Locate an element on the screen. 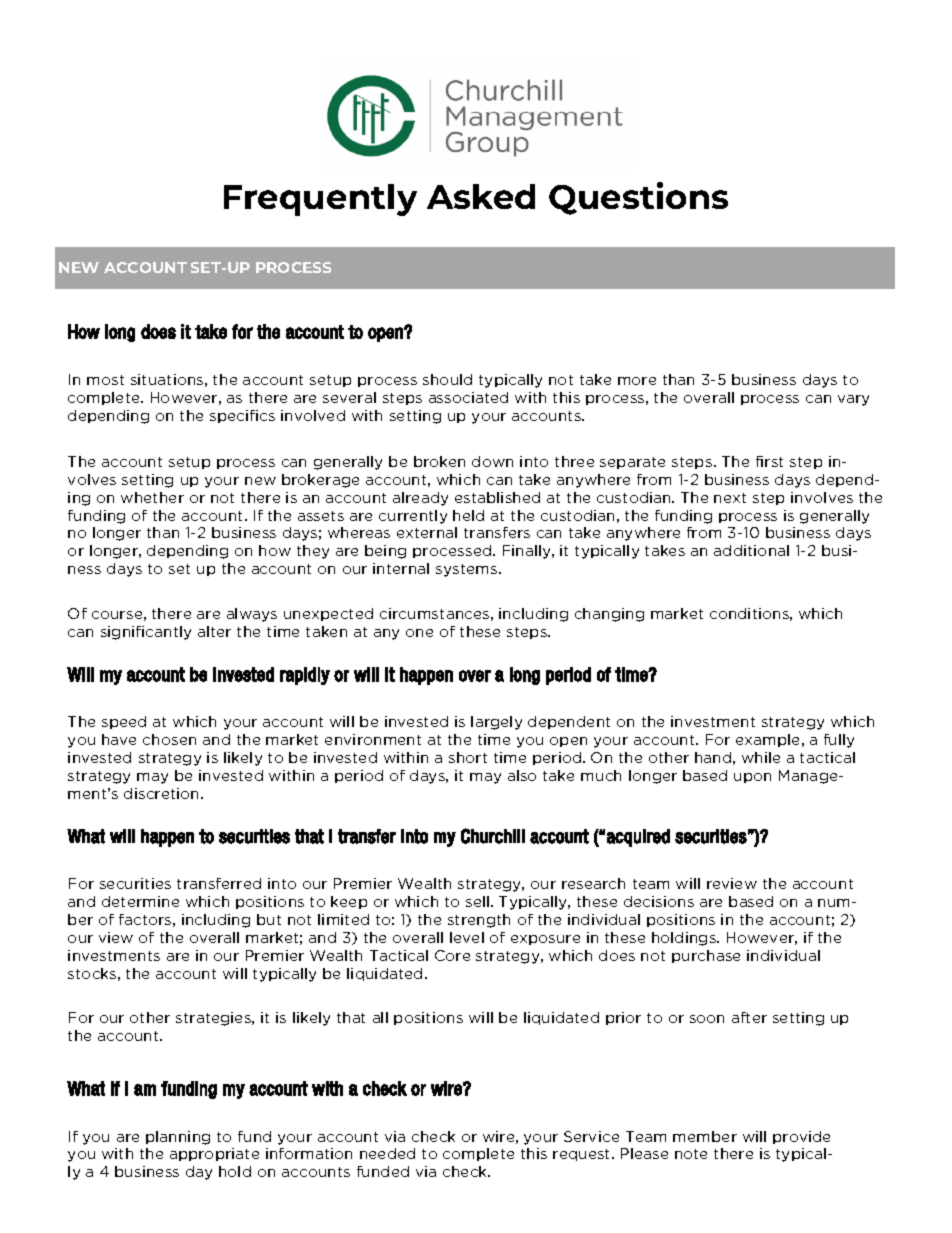 The width and height of the screenshot is (952, 1233). upon is located at coordinates (752, 778).
